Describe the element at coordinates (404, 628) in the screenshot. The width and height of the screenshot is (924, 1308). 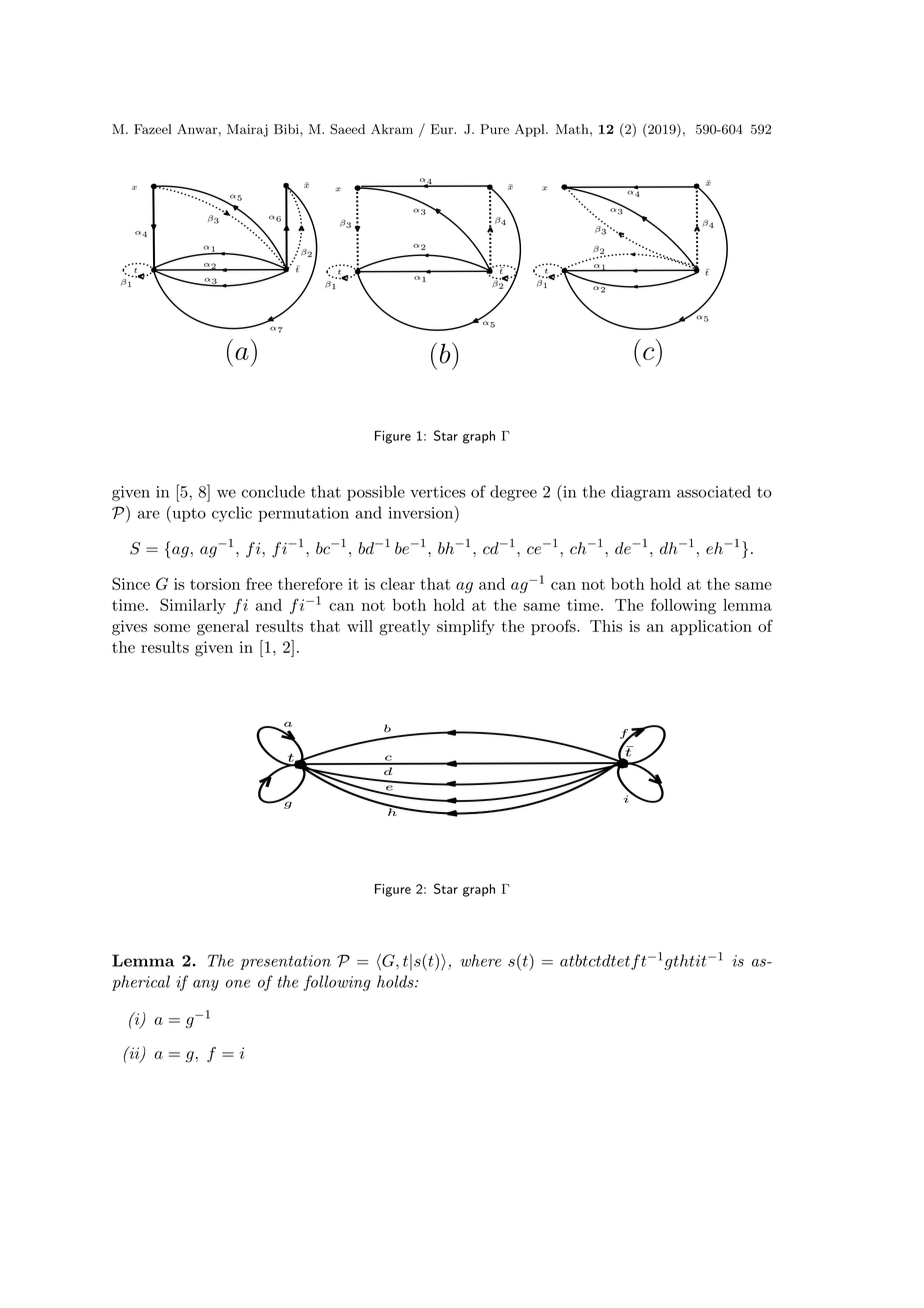
I see `greatly` at that location.
